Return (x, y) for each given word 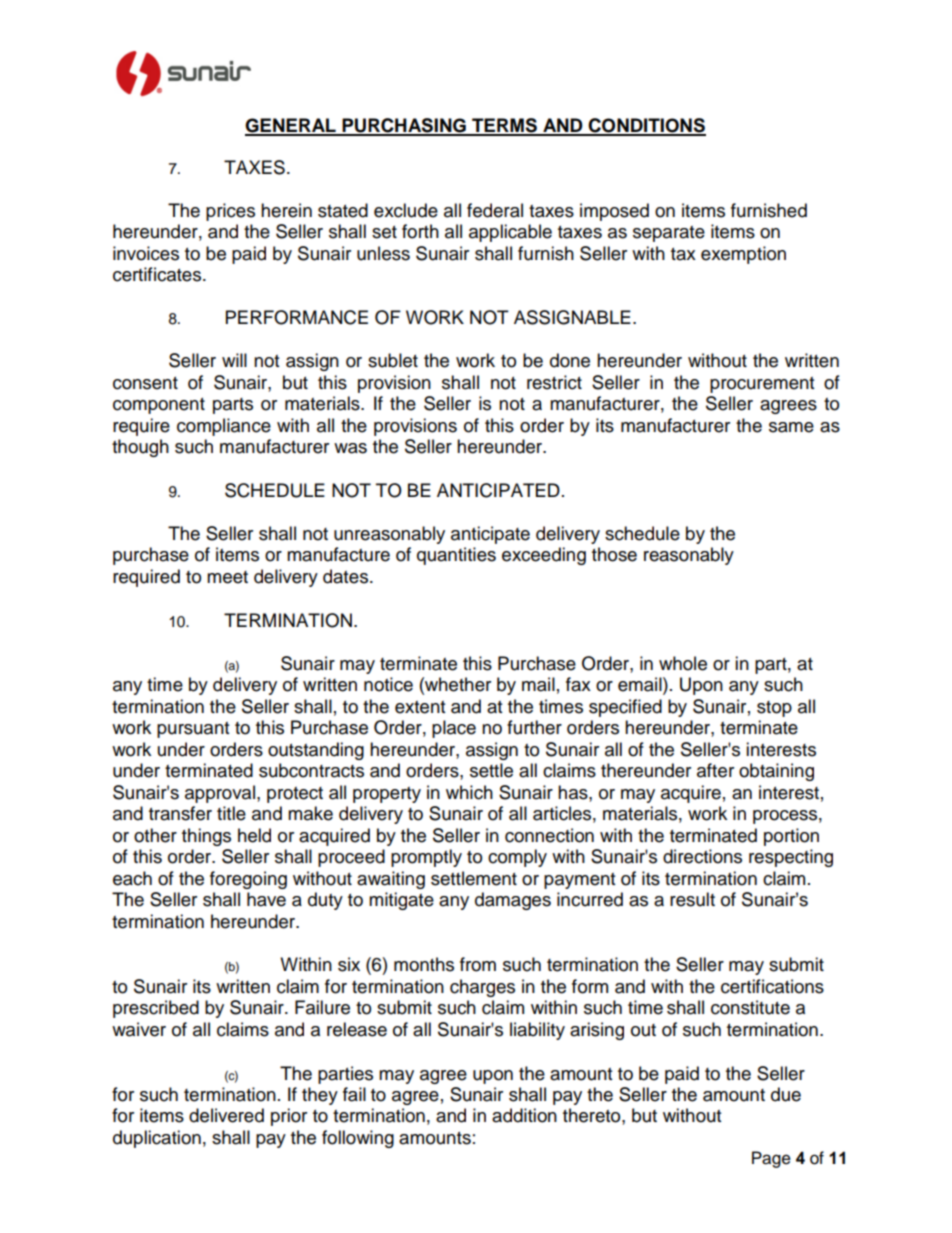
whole (683, 663)
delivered (226, 1115)
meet (227, 577)
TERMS (504, 126)
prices (230, 212)
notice (388, 684)
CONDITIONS (646, 126)
